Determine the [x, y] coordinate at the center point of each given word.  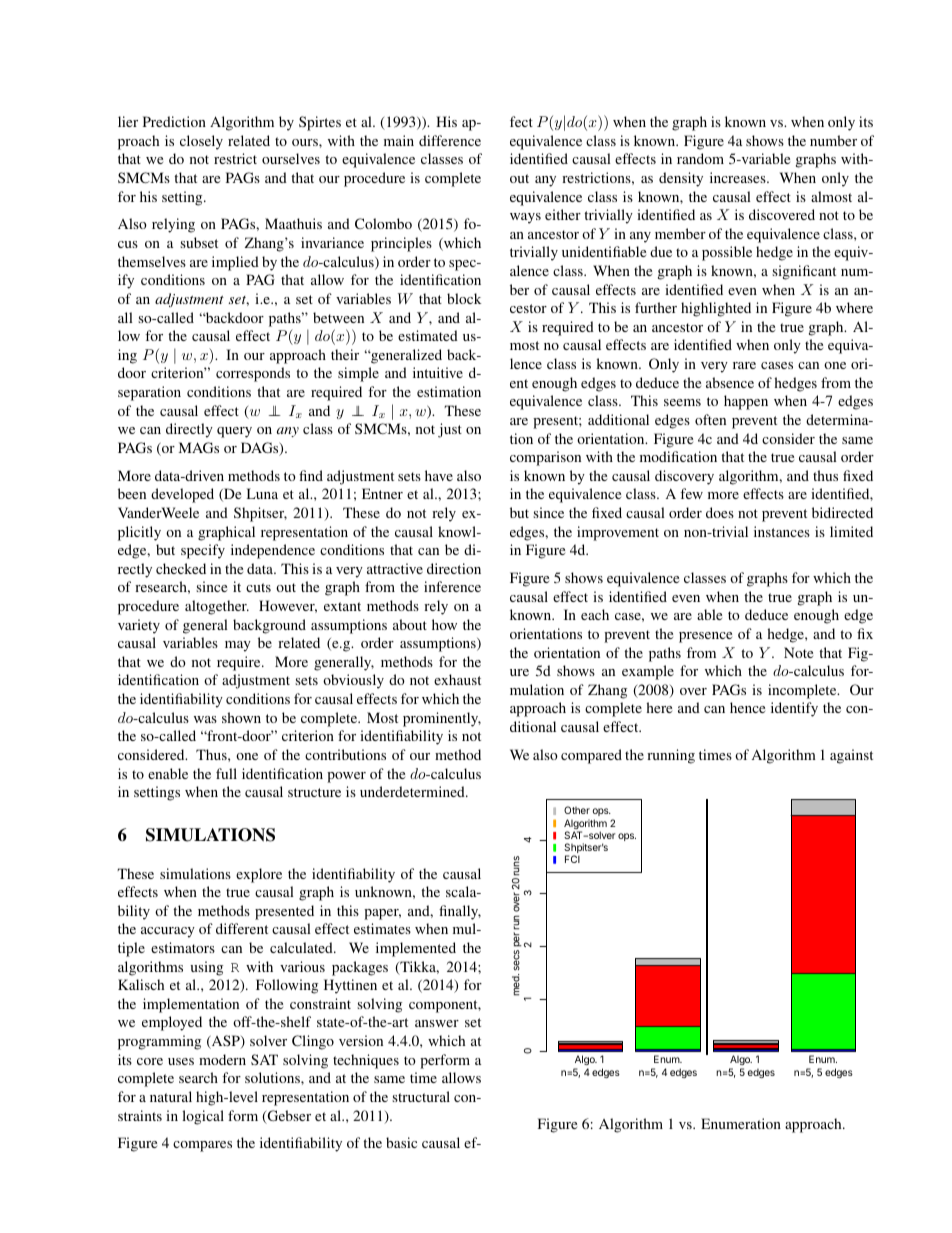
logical [203, 1117]
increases [739, 177]
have [439, 475]
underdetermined [413, 791]
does [720, 512]
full [226, 773]
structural [421, 1096]
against [851, 756]
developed [182, 495]
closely [201, 142]
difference [450, 140]
